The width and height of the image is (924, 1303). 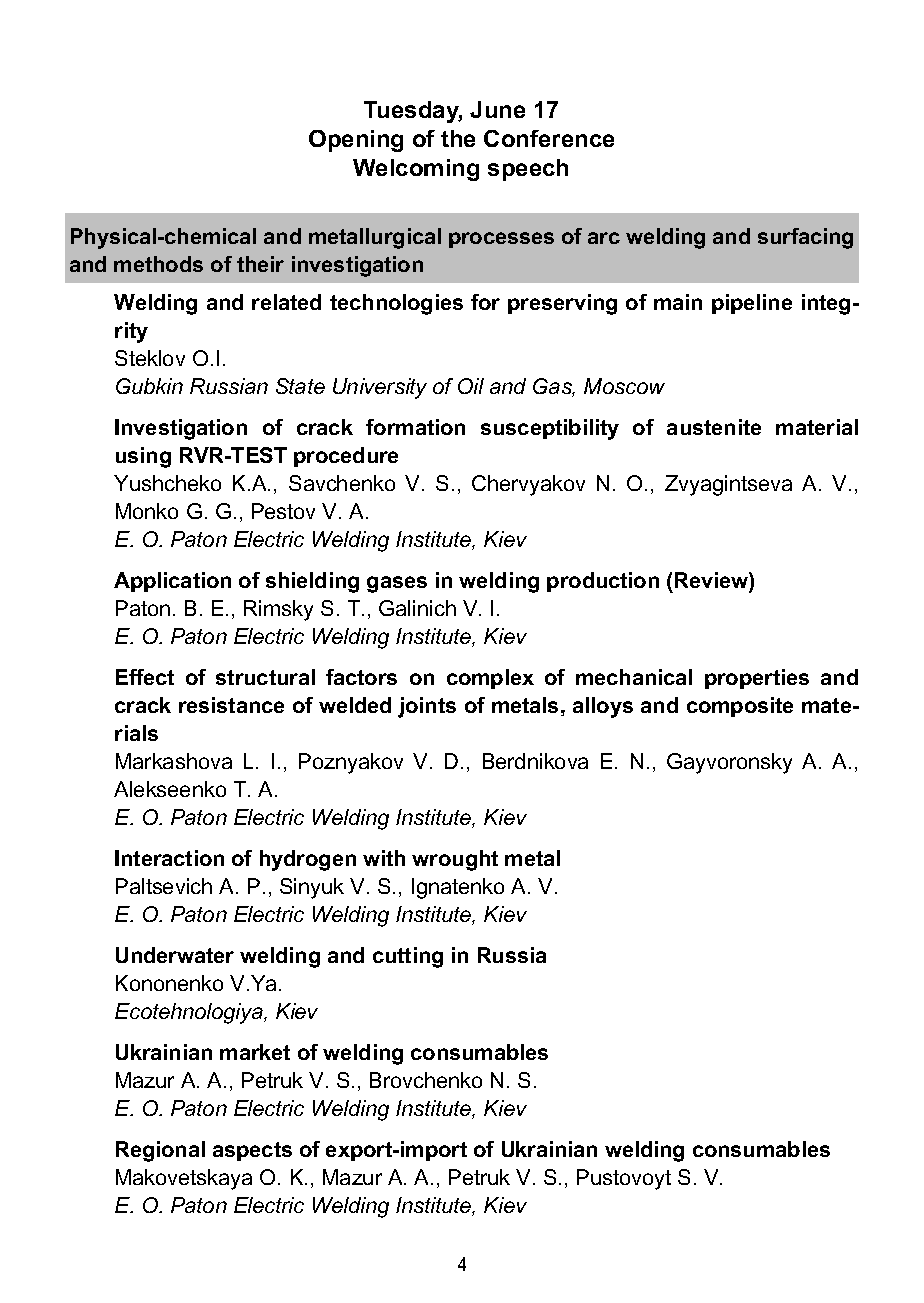 What do you see at coordinates (252, 1151) in the image?
I see `aspects` at bounding box center [252, 1151].
